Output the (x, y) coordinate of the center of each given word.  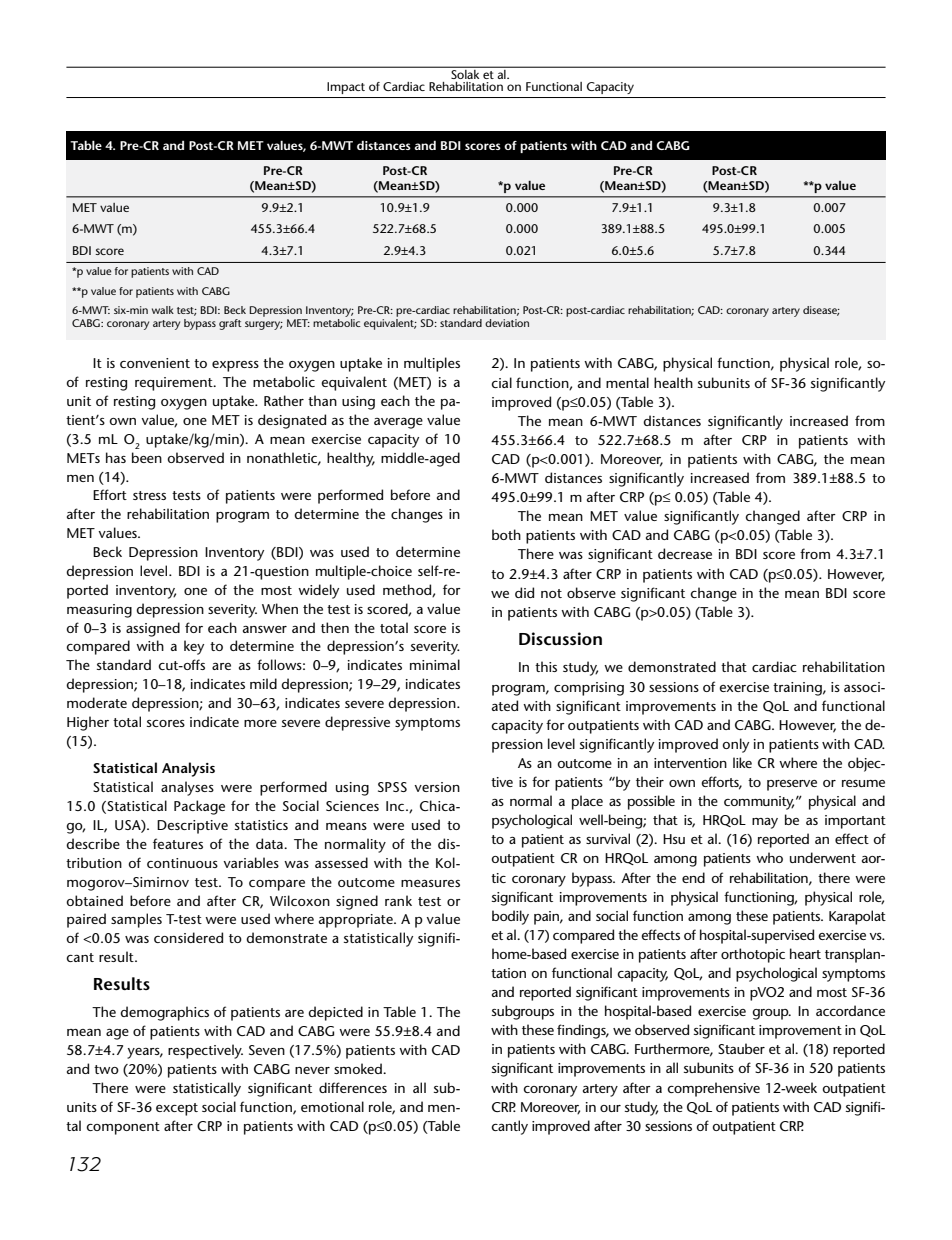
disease (821, 311)
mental (627, 382)
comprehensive (713, 1089)
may (765, 823)
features (178, 843)
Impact (346, 88)
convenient (155, 363)
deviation (507, 323)
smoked (359, 1068)
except (177, 1109)
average (398, 423)
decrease (685, 553)
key (194, 647)
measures (430, 883)
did (524, 592)
